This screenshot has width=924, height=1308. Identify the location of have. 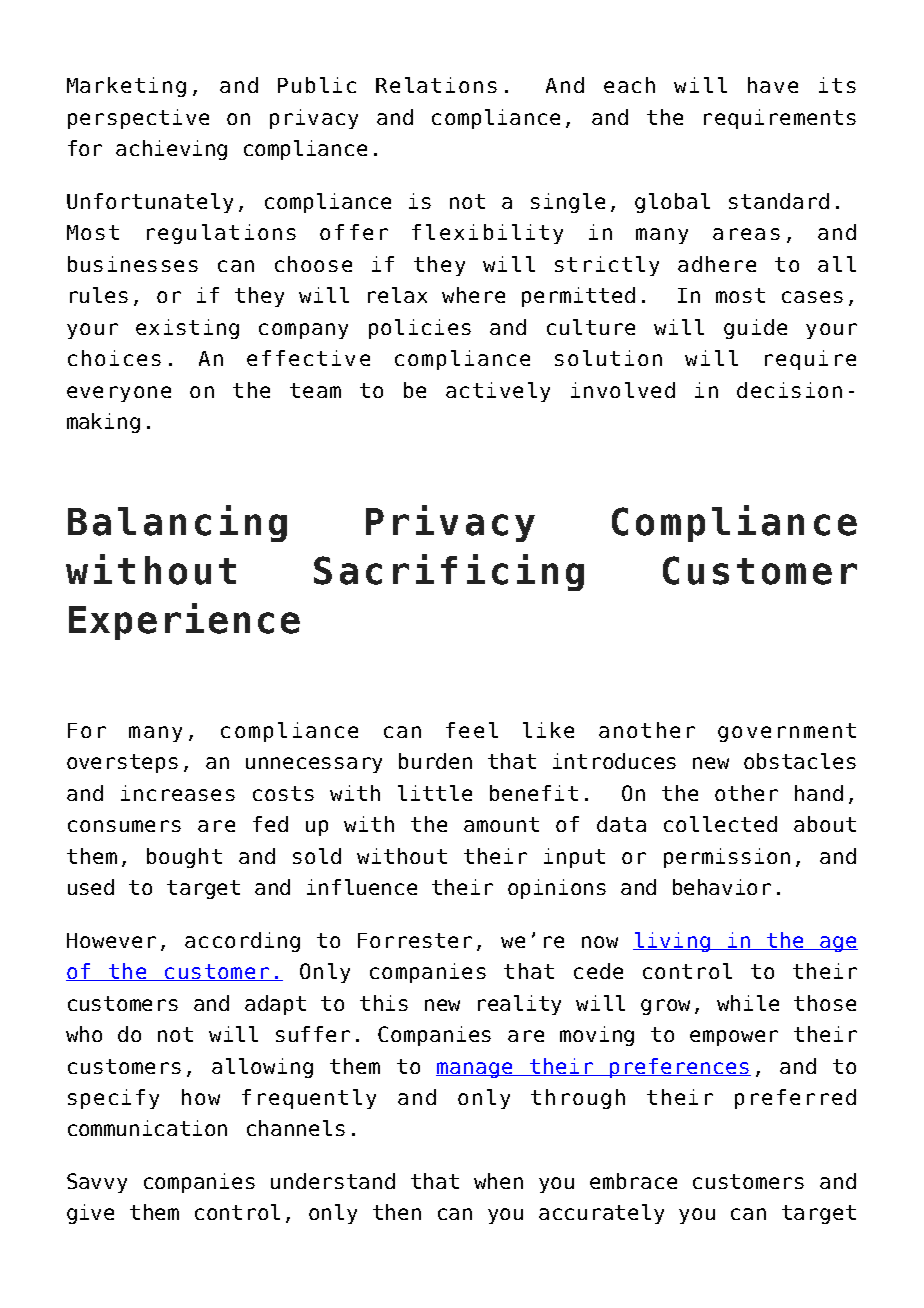
(773, 85).
